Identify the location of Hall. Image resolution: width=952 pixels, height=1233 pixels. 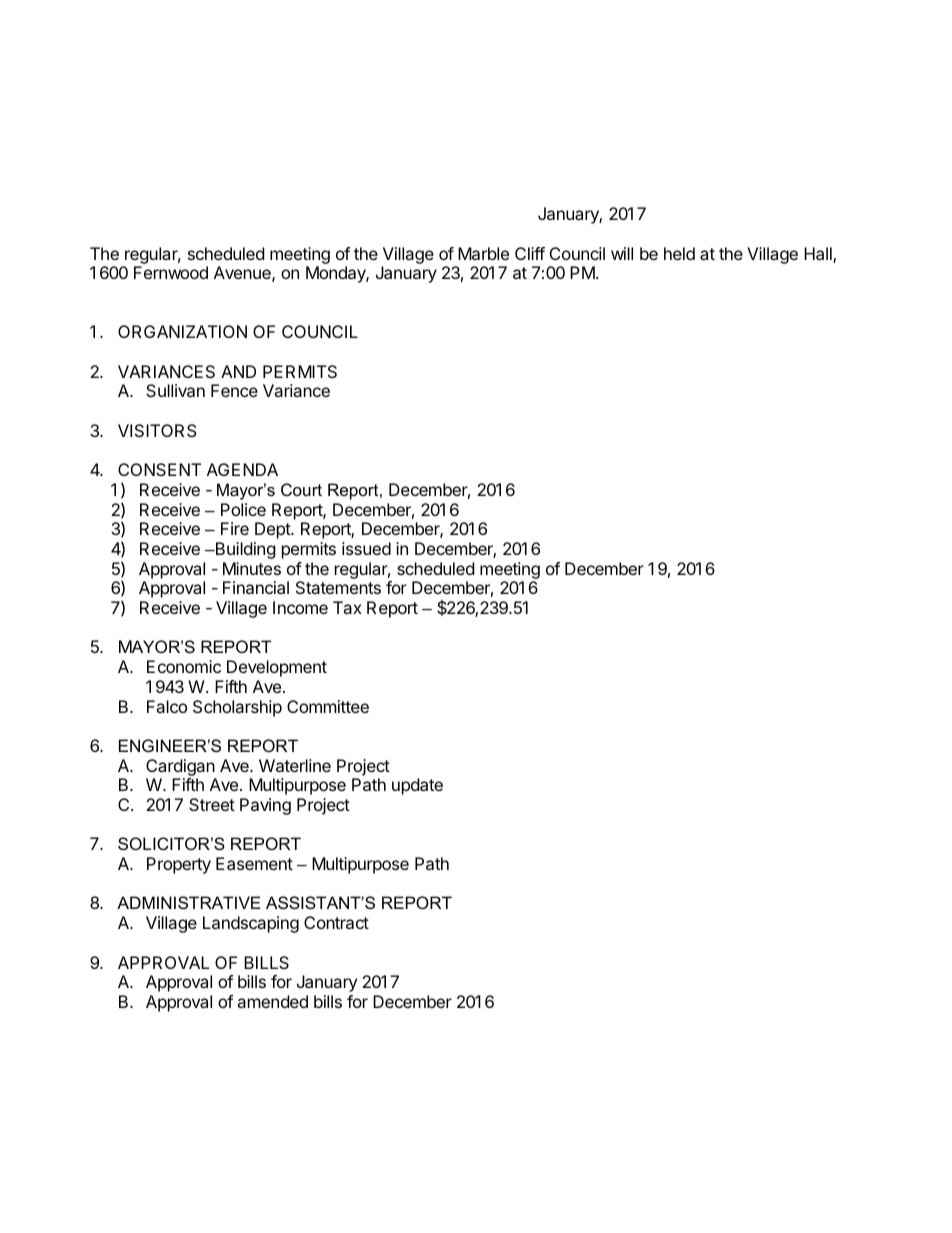
(819, 255).
